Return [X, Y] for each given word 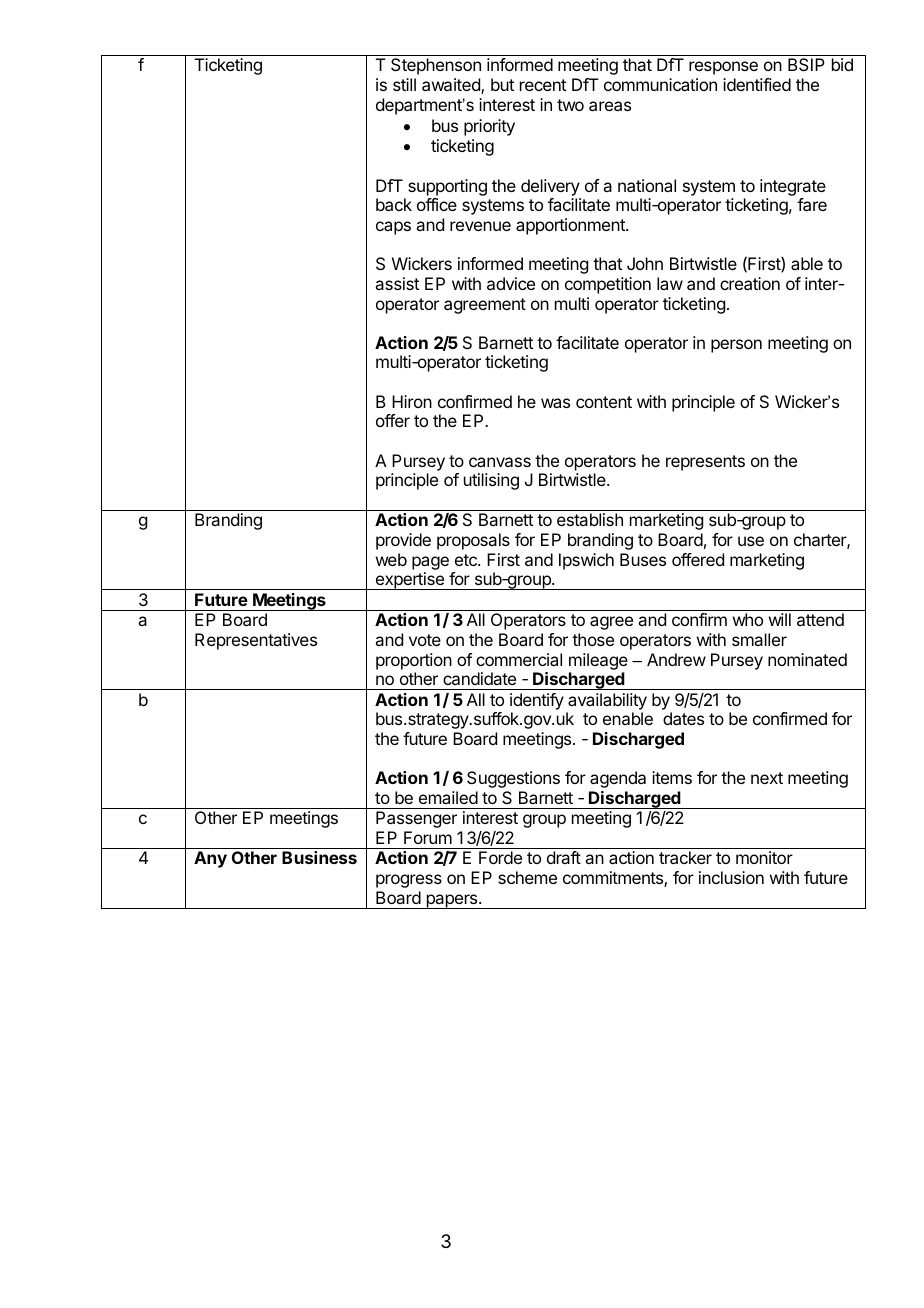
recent [543, 85]
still [404, 84]
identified [757, 84]
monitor [764, 857]
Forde [500, 857]
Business [319, 857]
